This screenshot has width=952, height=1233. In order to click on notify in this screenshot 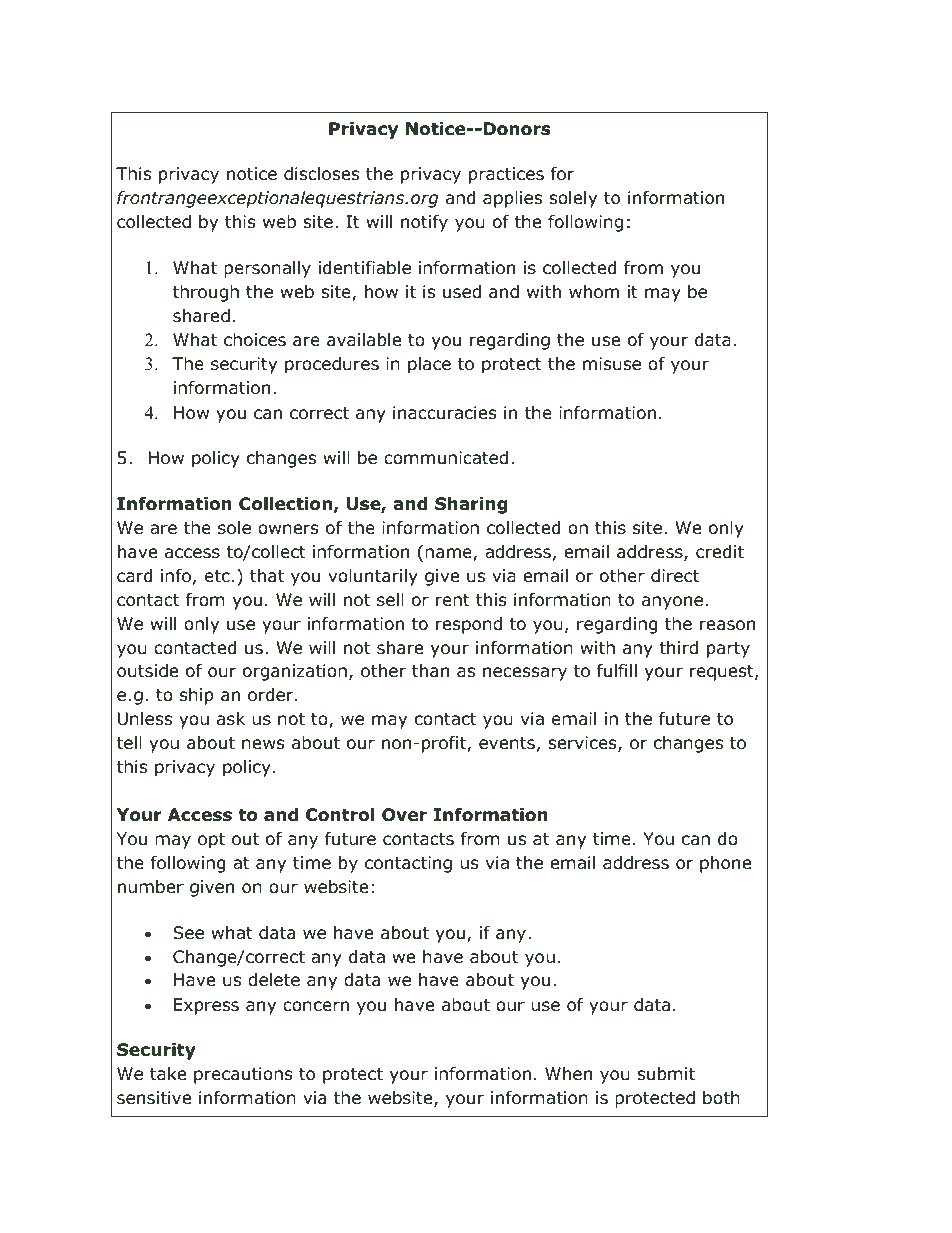, I will do `click(424, 223)`.
